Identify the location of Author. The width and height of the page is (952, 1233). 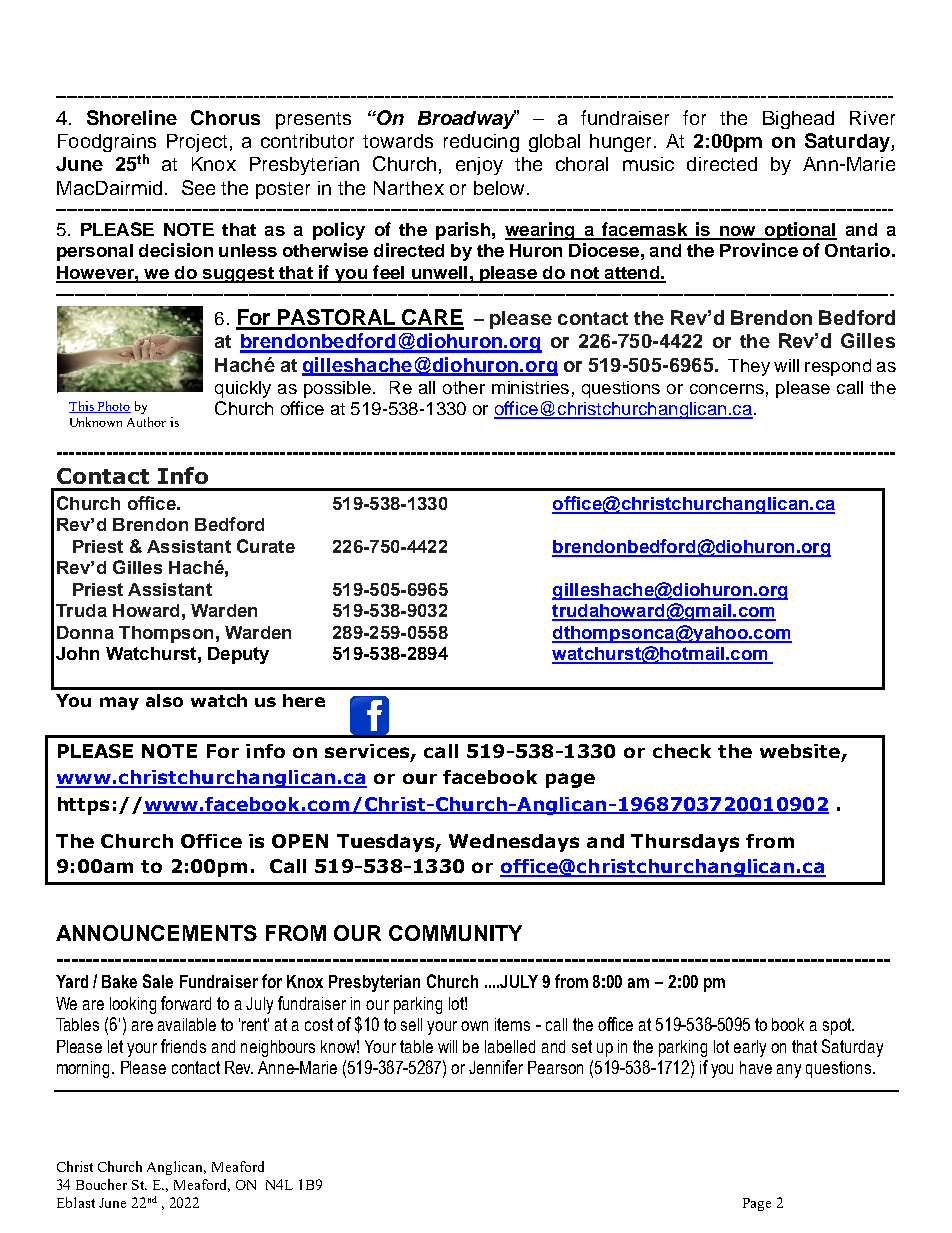
(146, 422).
